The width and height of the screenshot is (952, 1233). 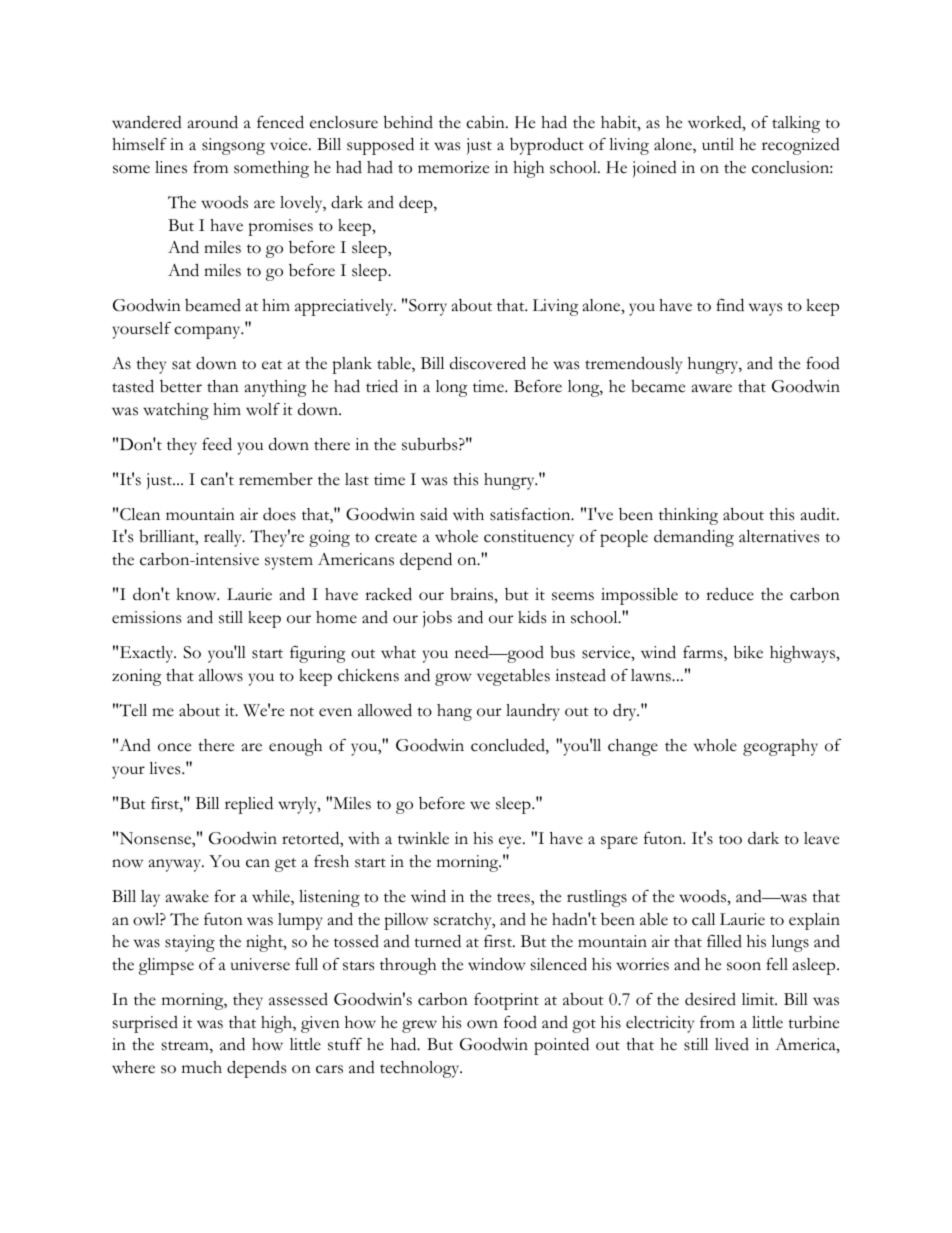 I want to click on once, so click(x=174, y=747).
